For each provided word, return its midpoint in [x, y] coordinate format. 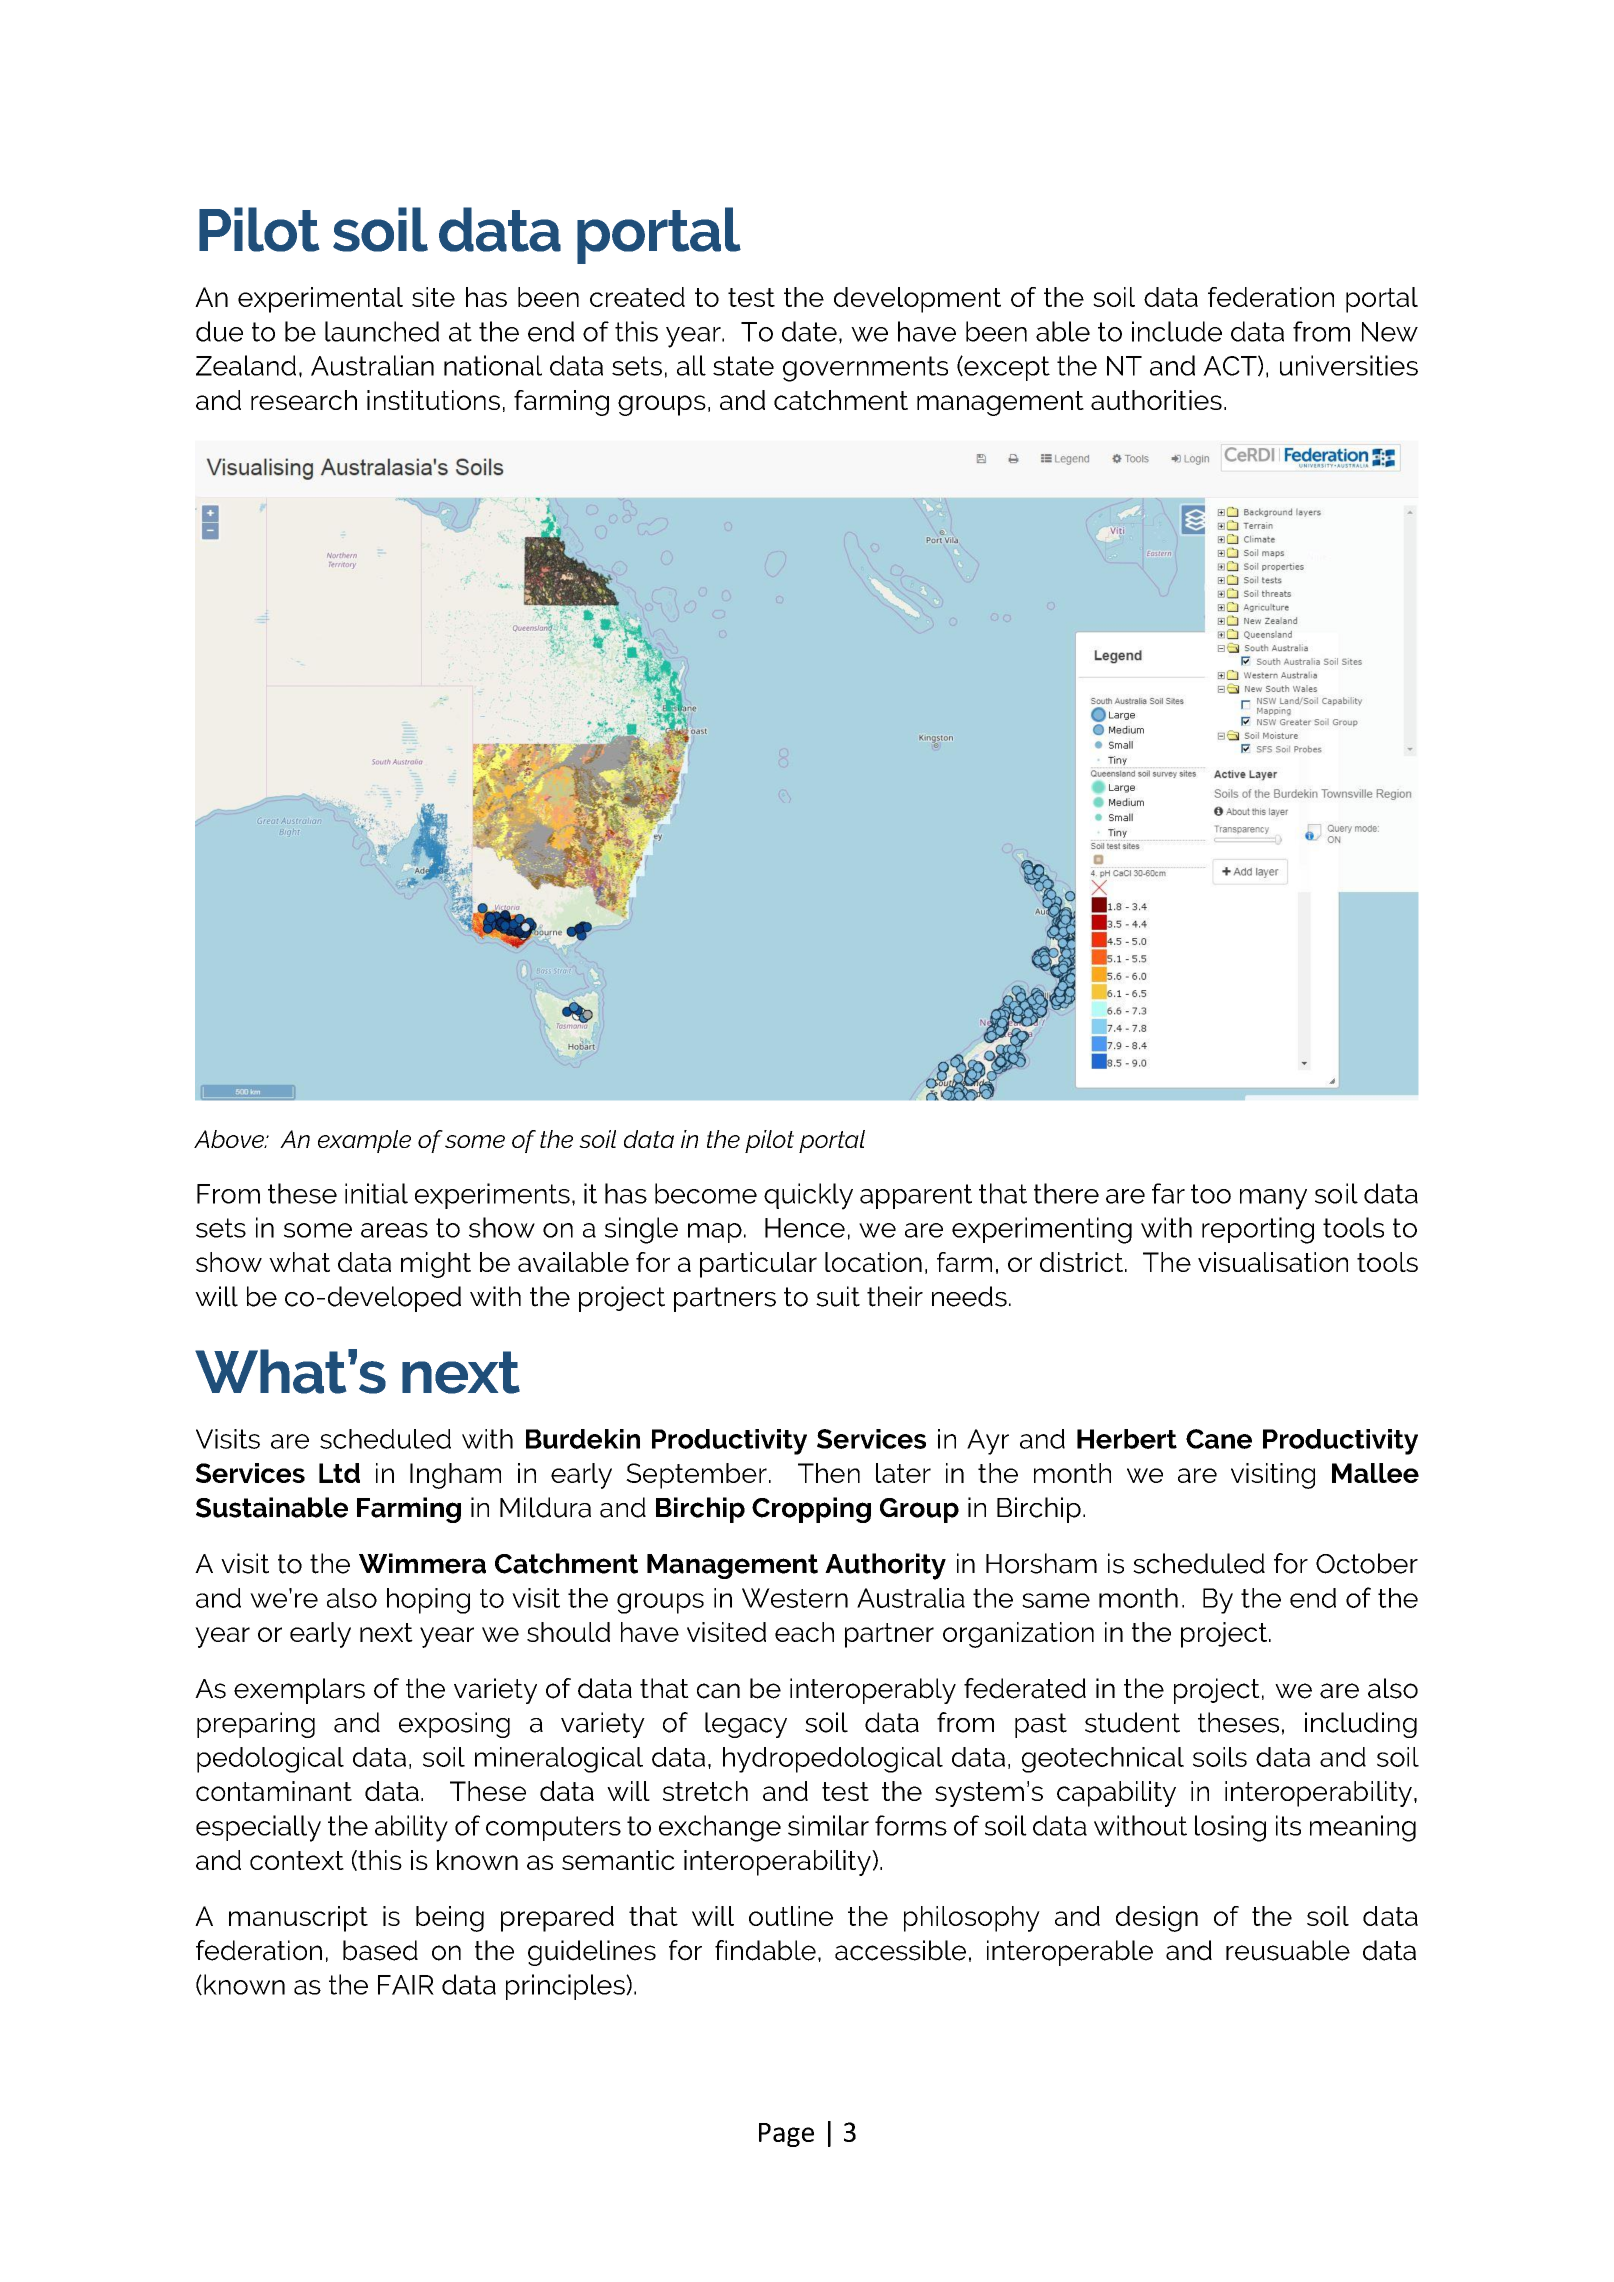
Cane [1219, 1439]
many [1273, 1199]
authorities [1156, 400]
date [809, 331]
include [1177, 331]
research [304, 400]
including [1361, 1725]
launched [382, 331]
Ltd [339, 1473]
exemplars [299, 1691]
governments [865, 369]
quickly [808, 1196]
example [364, 1141]
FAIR [406, 1985]
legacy [746, 1725]
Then [829, 1473]
